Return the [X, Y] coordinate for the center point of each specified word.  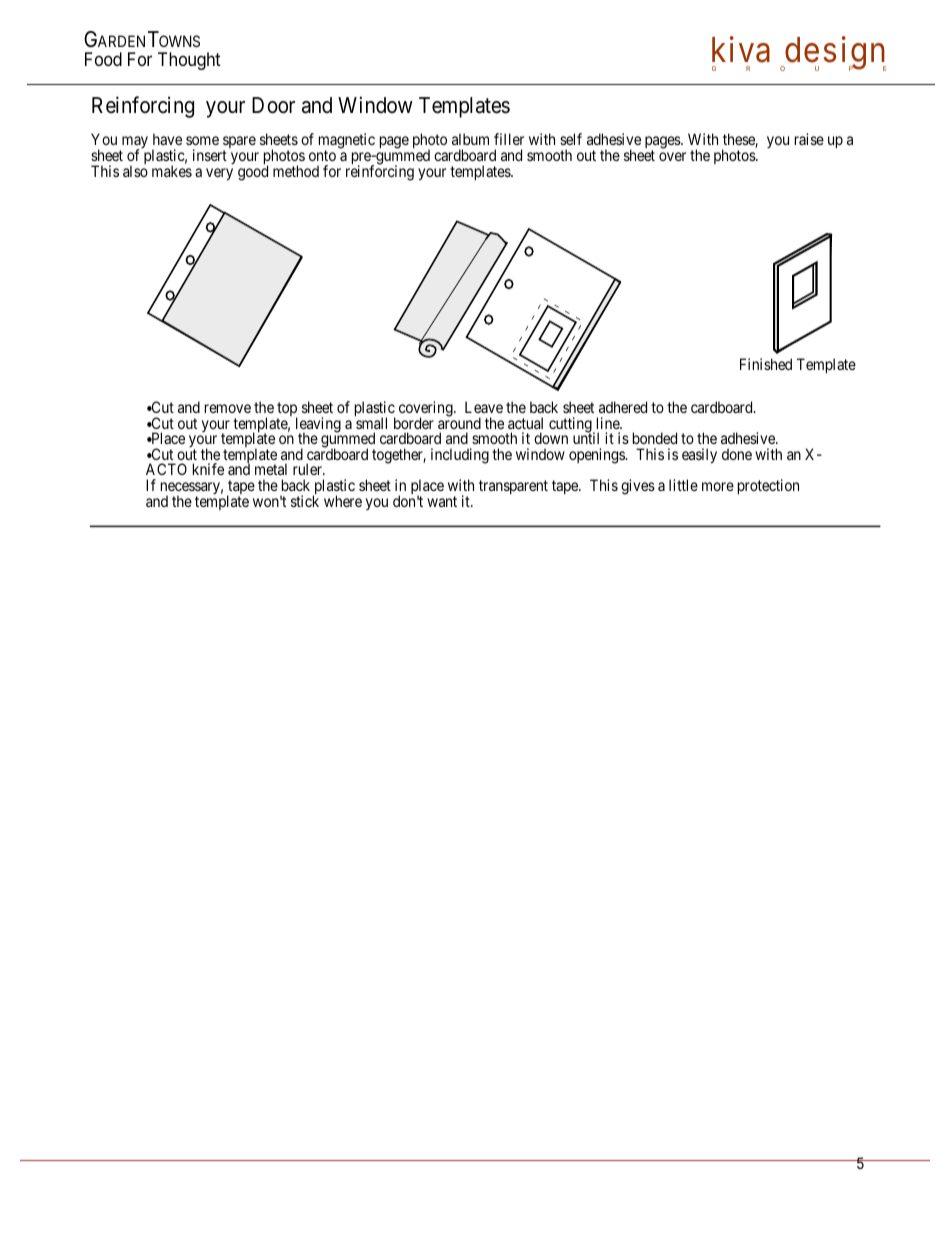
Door [273, 105]
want [442, 501]
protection [768, 486]
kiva [741, 49]
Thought [189, 61]
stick [305, 501]
